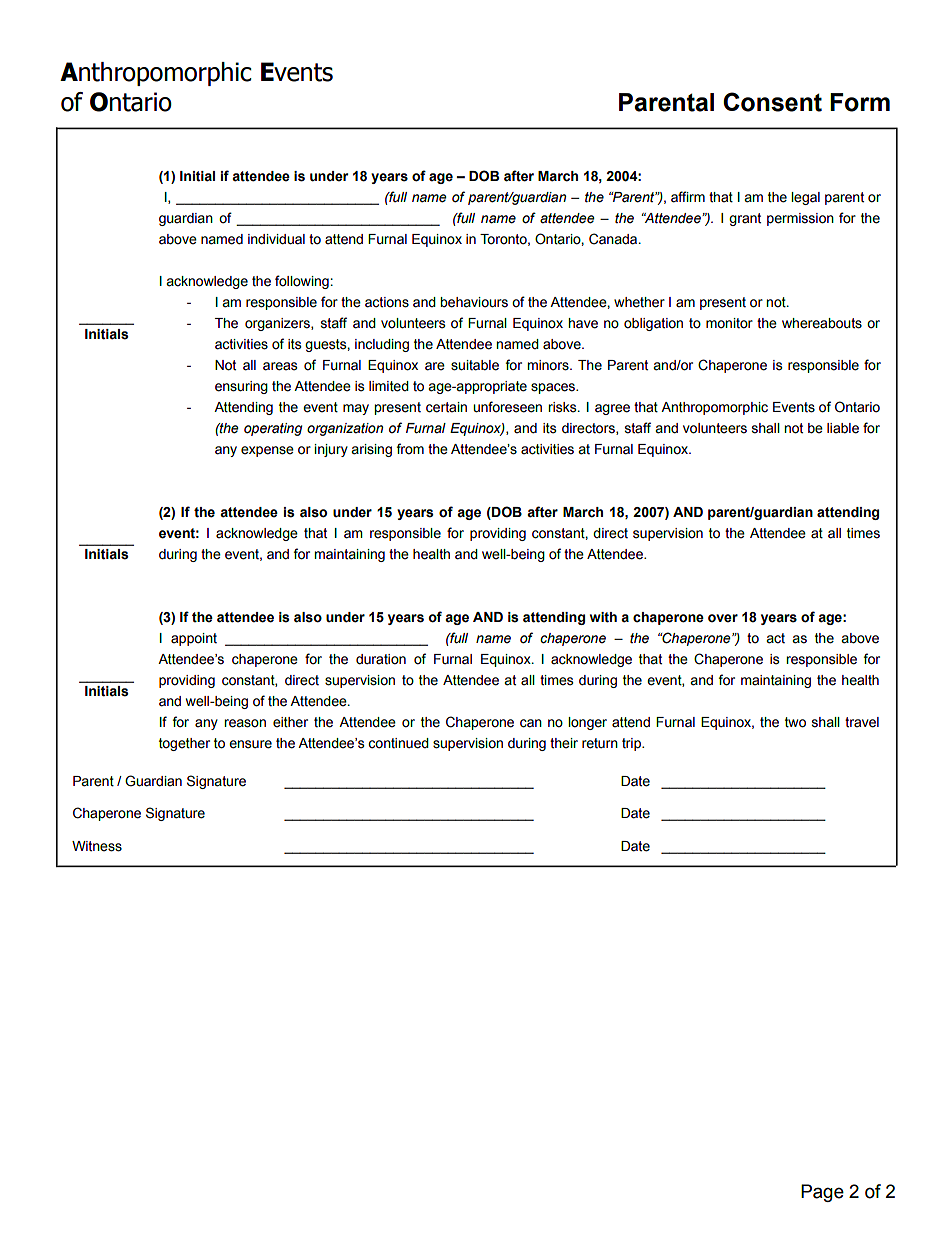 This document has height=1233, width=952. Describe the element at coordinates (398, 743) in the document. I see `continued` at that location.
